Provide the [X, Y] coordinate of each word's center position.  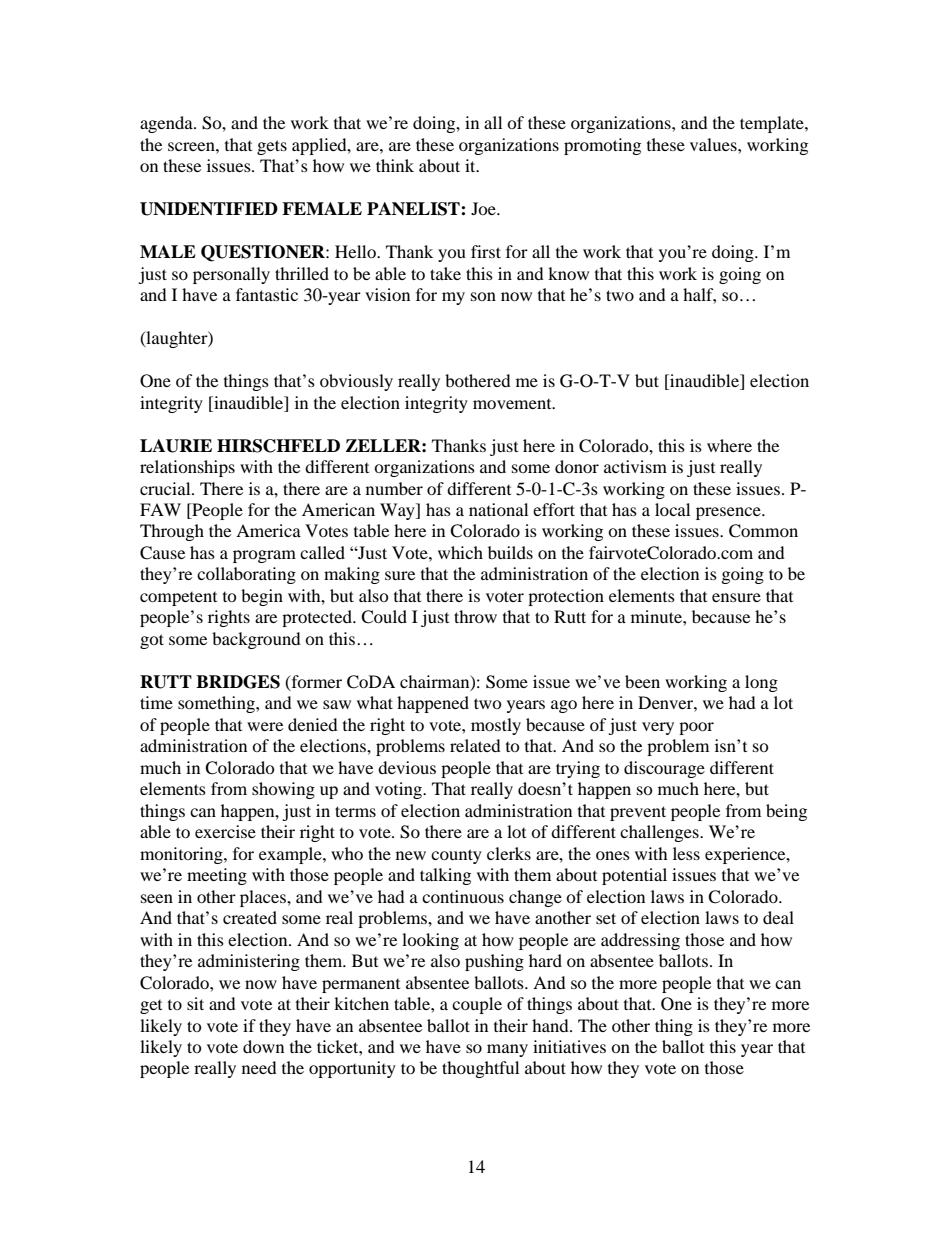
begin [262, 597]
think [395, 165]
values [714, 144]
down [263, 1046]
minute [657, 616]
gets [272, 147]
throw [475, 616]
